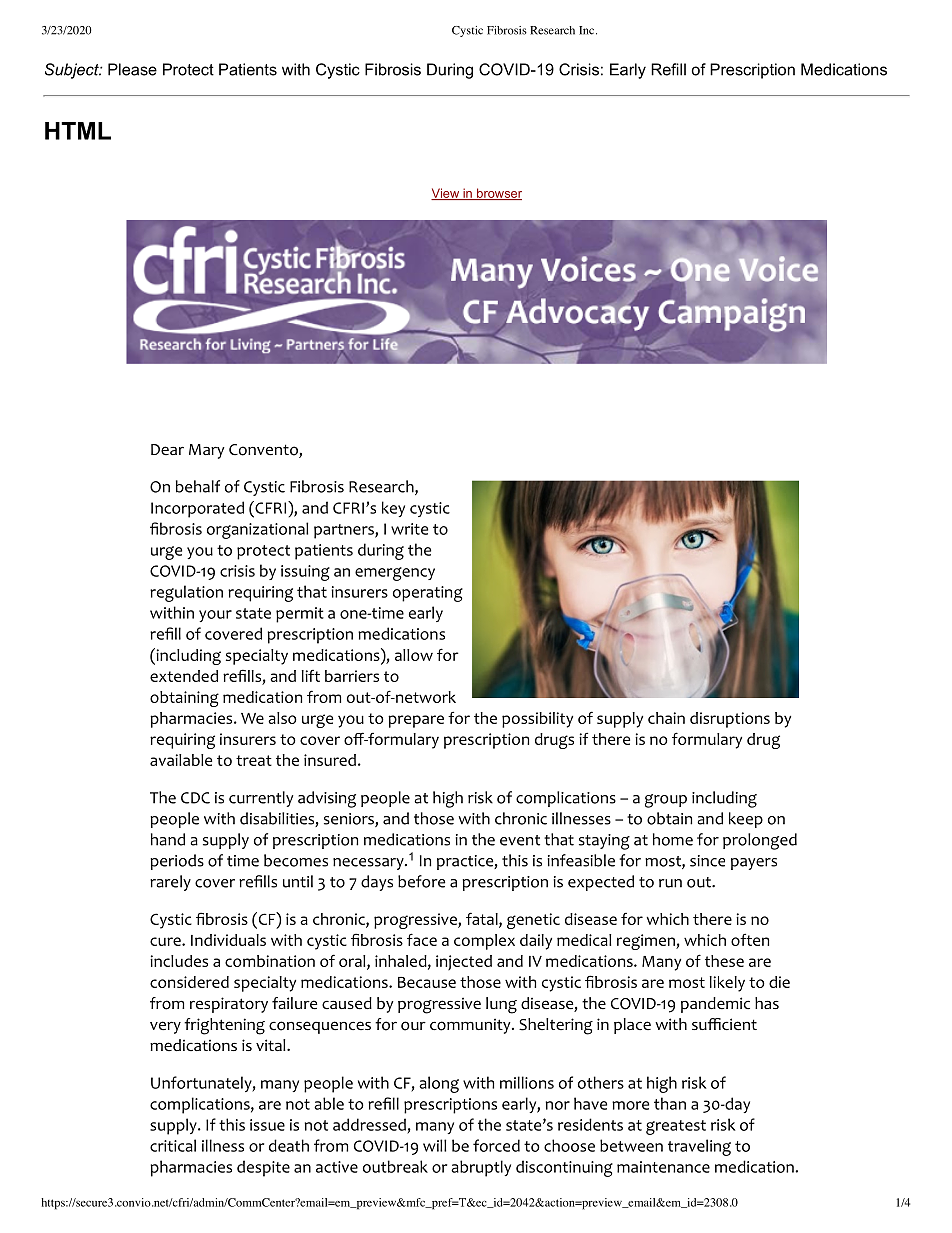 The width and height of the page is (952, 1233). What do you see at coordinates (132, 69) in the page?
I see `Please` at bounding box center [132, 69].
